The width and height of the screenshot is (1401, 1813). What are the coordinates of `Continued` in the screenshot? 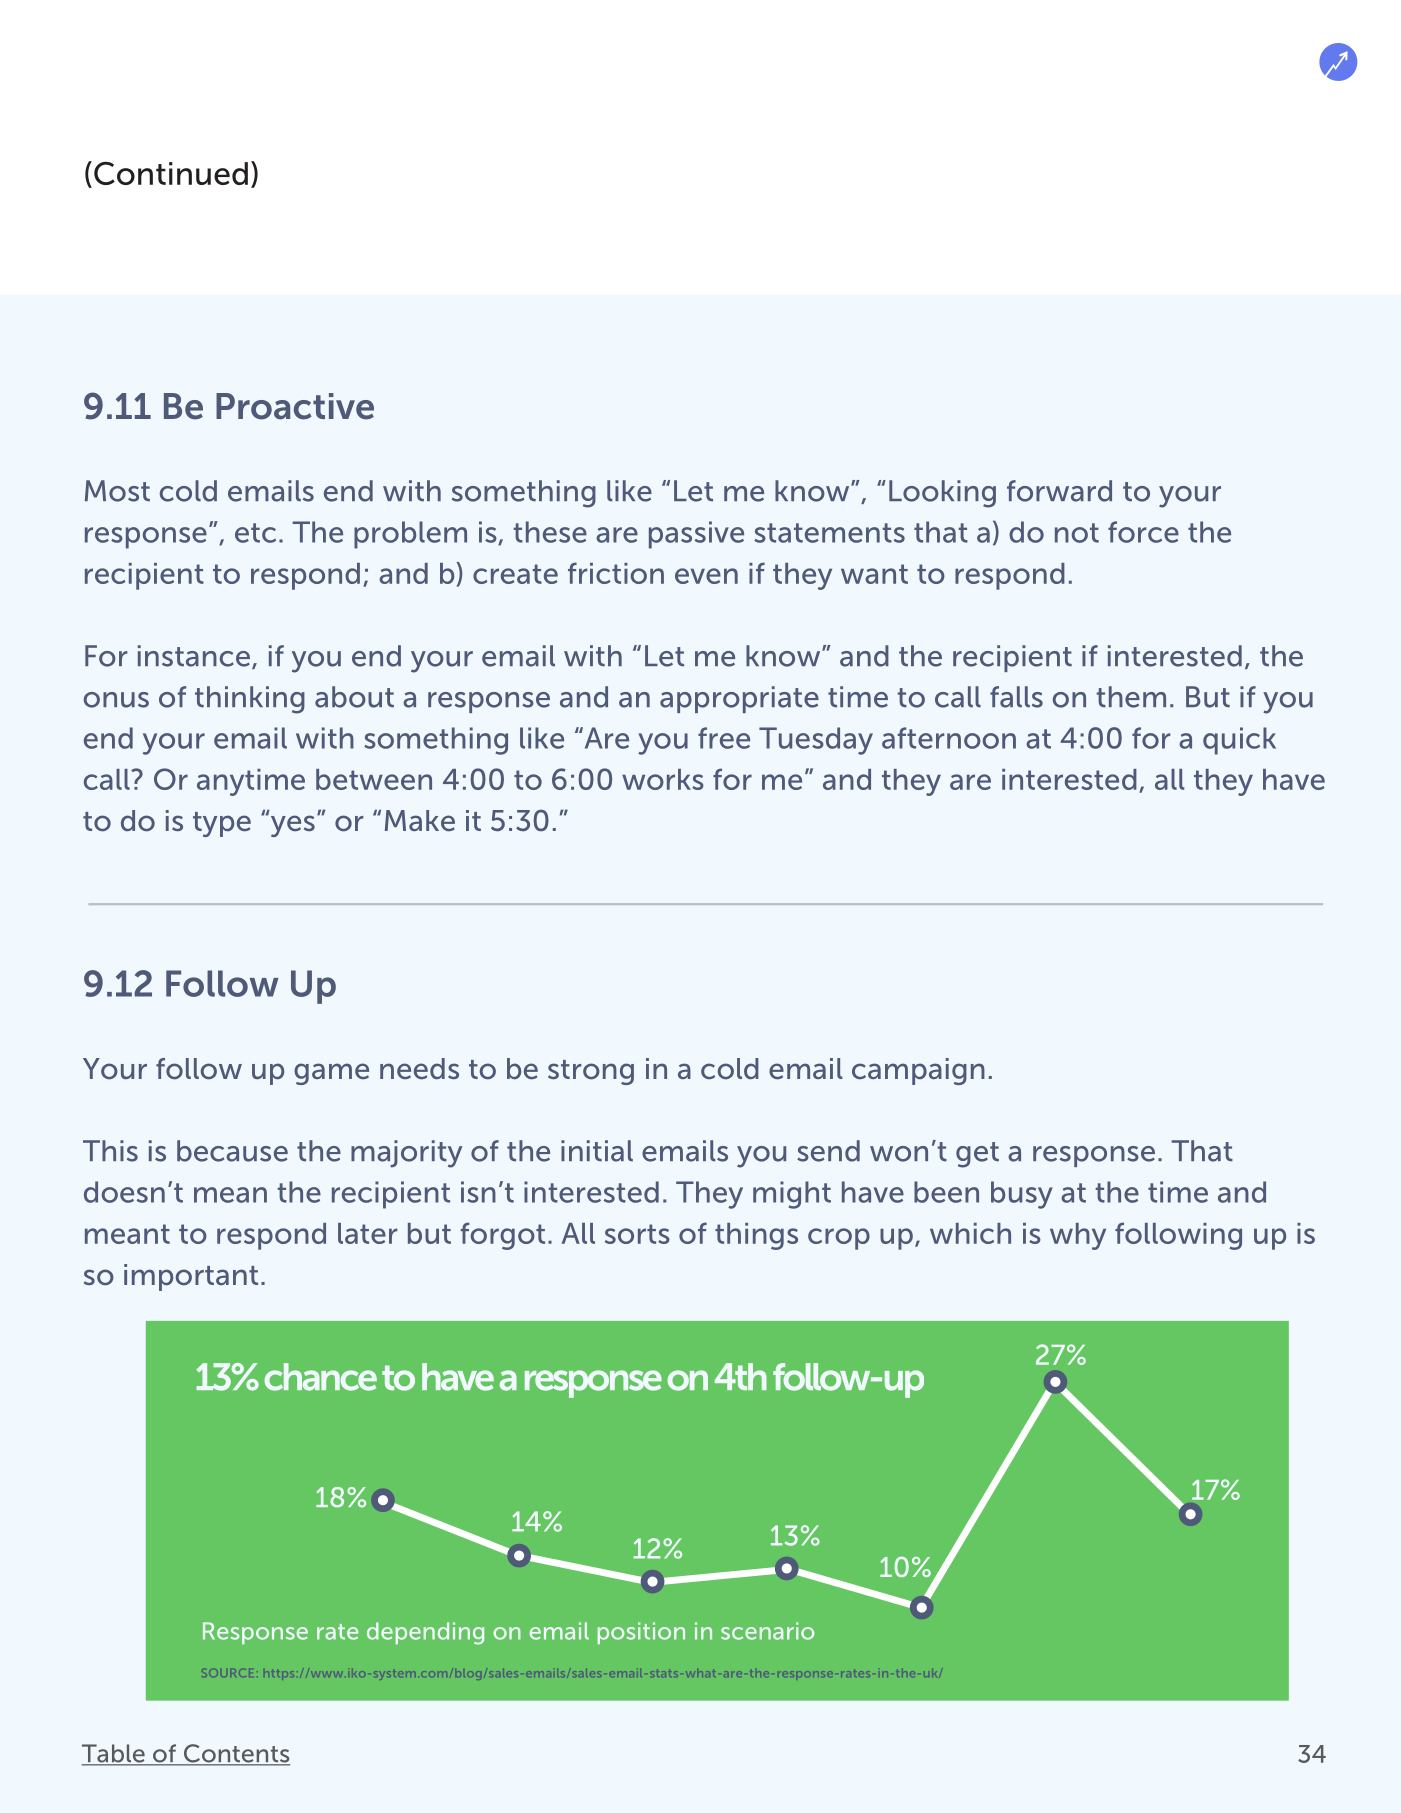 It's located at (171, 173).
